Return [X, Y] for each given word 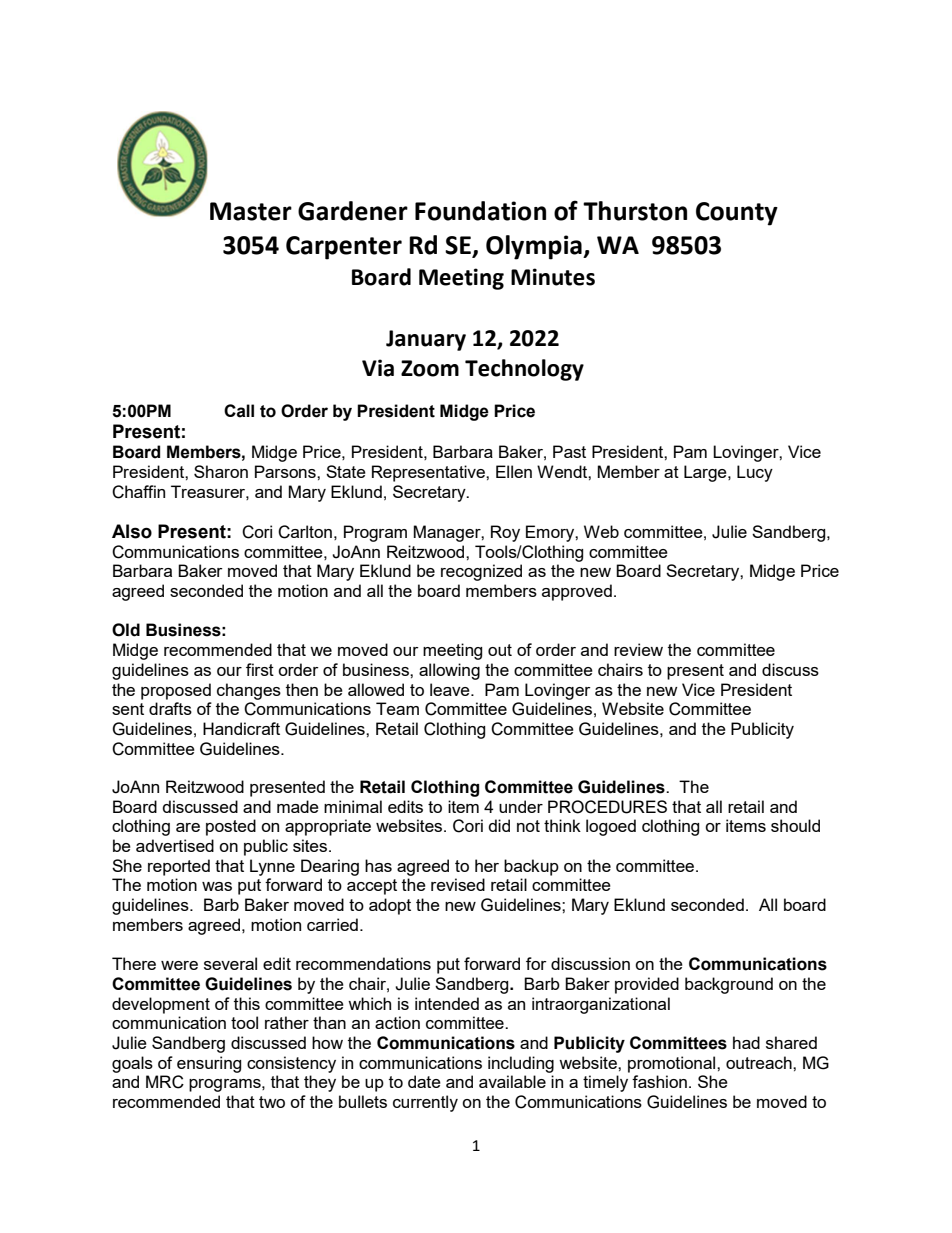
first [260, 669]
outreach [760, 1062]
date [424, 1081]
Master [251, 211]
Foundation [480, 211]
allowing [449, 671]
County [737, 214]
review [638, 649]
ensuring [209, 1064]
